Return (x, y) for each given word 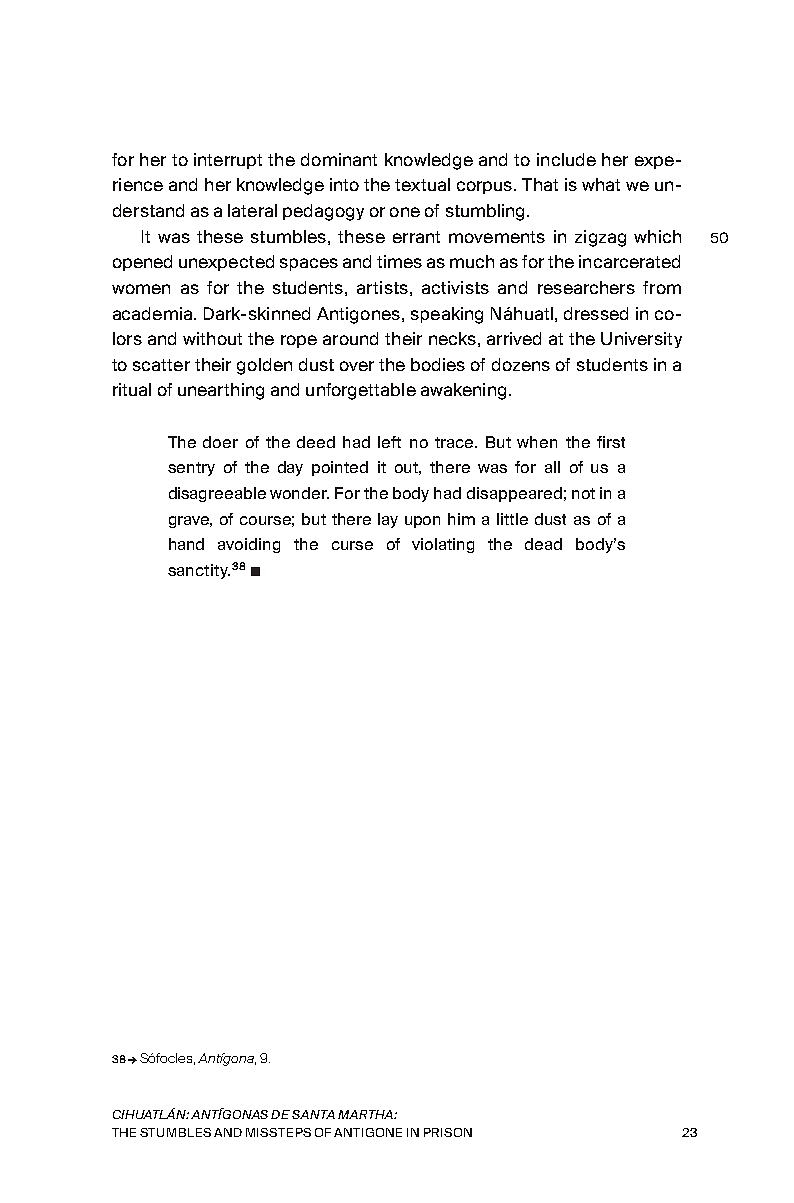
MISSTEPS (278, 1132)
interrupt (228, 161)
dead (543, 544)
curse (352, 545)
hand (186, 544)
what (601, 184)
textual (422, 184)
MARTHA (366, 1114)
